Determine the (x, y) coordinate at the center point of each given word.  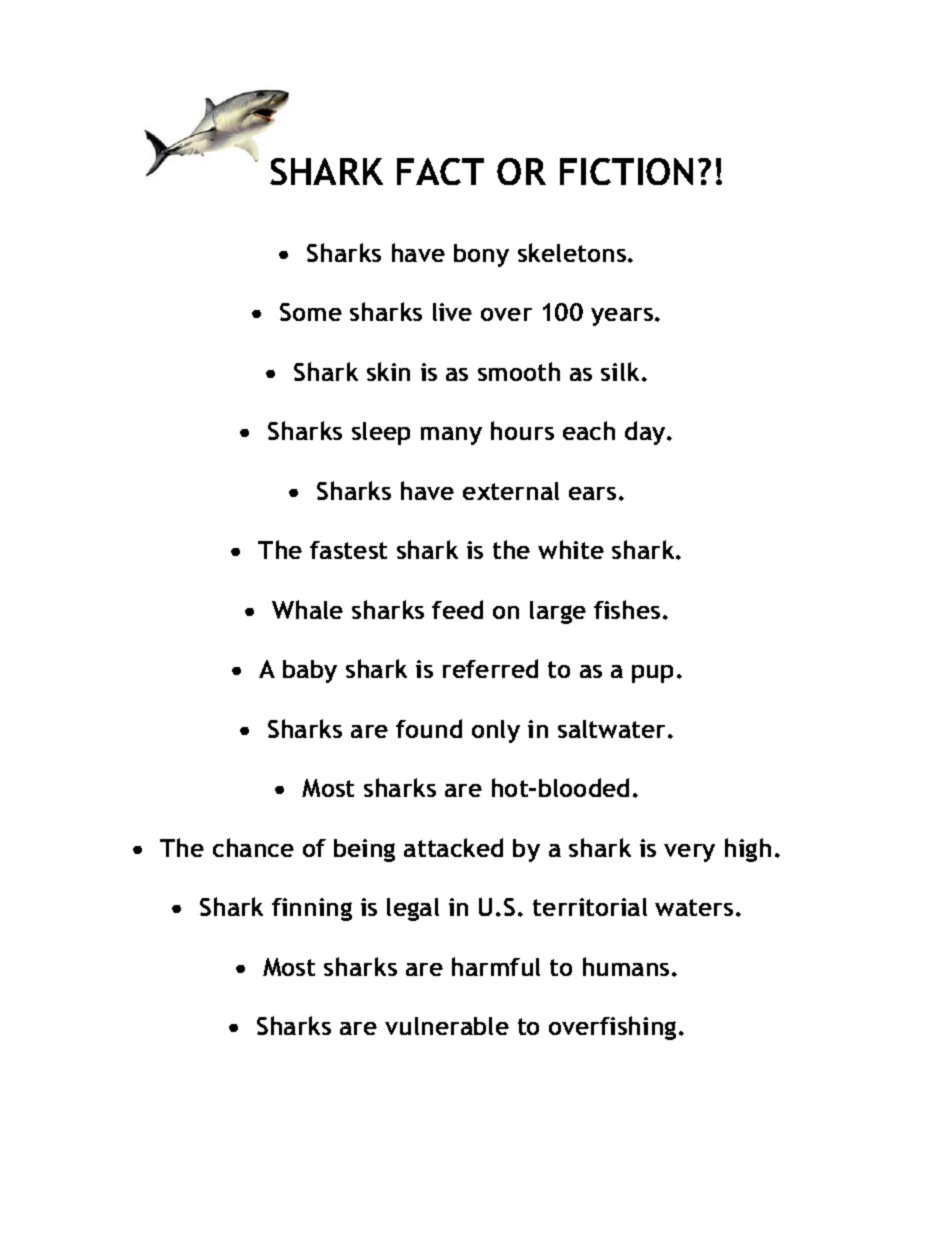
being (364, 850)
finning (312, 909)
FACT (440, 171)
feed (457, 609)
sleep (381, 433)
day (646, 433)
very (689, 853)
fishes (627, 609)
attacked (453, 847)
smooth (519, 371)
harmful (496, 966)
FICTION (626, 171)
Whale (307, 609)
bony (481, 255)
